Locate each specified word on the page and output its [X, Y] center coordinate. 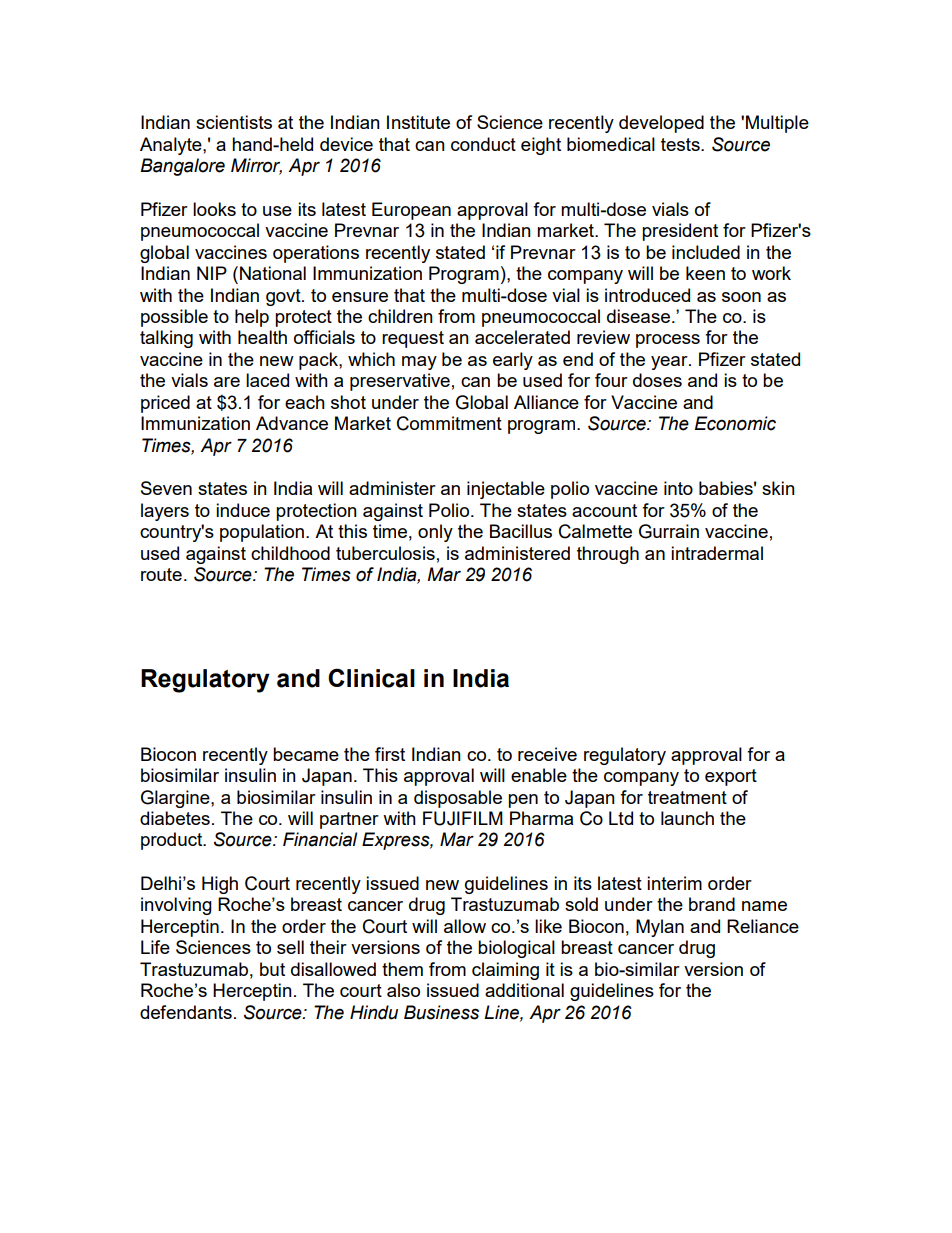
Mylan [660, 928]
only [435, 533]
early [513, 361]
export [731, 777]
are [227, 382]
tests [681, 144]
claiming [505, 971]
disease [640, 316]
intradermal [717, 553]
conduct [483, 144]
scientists [234, 122]
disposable [458, 799]
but [272, 969]
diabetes [175, 818]
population [262, 533]
